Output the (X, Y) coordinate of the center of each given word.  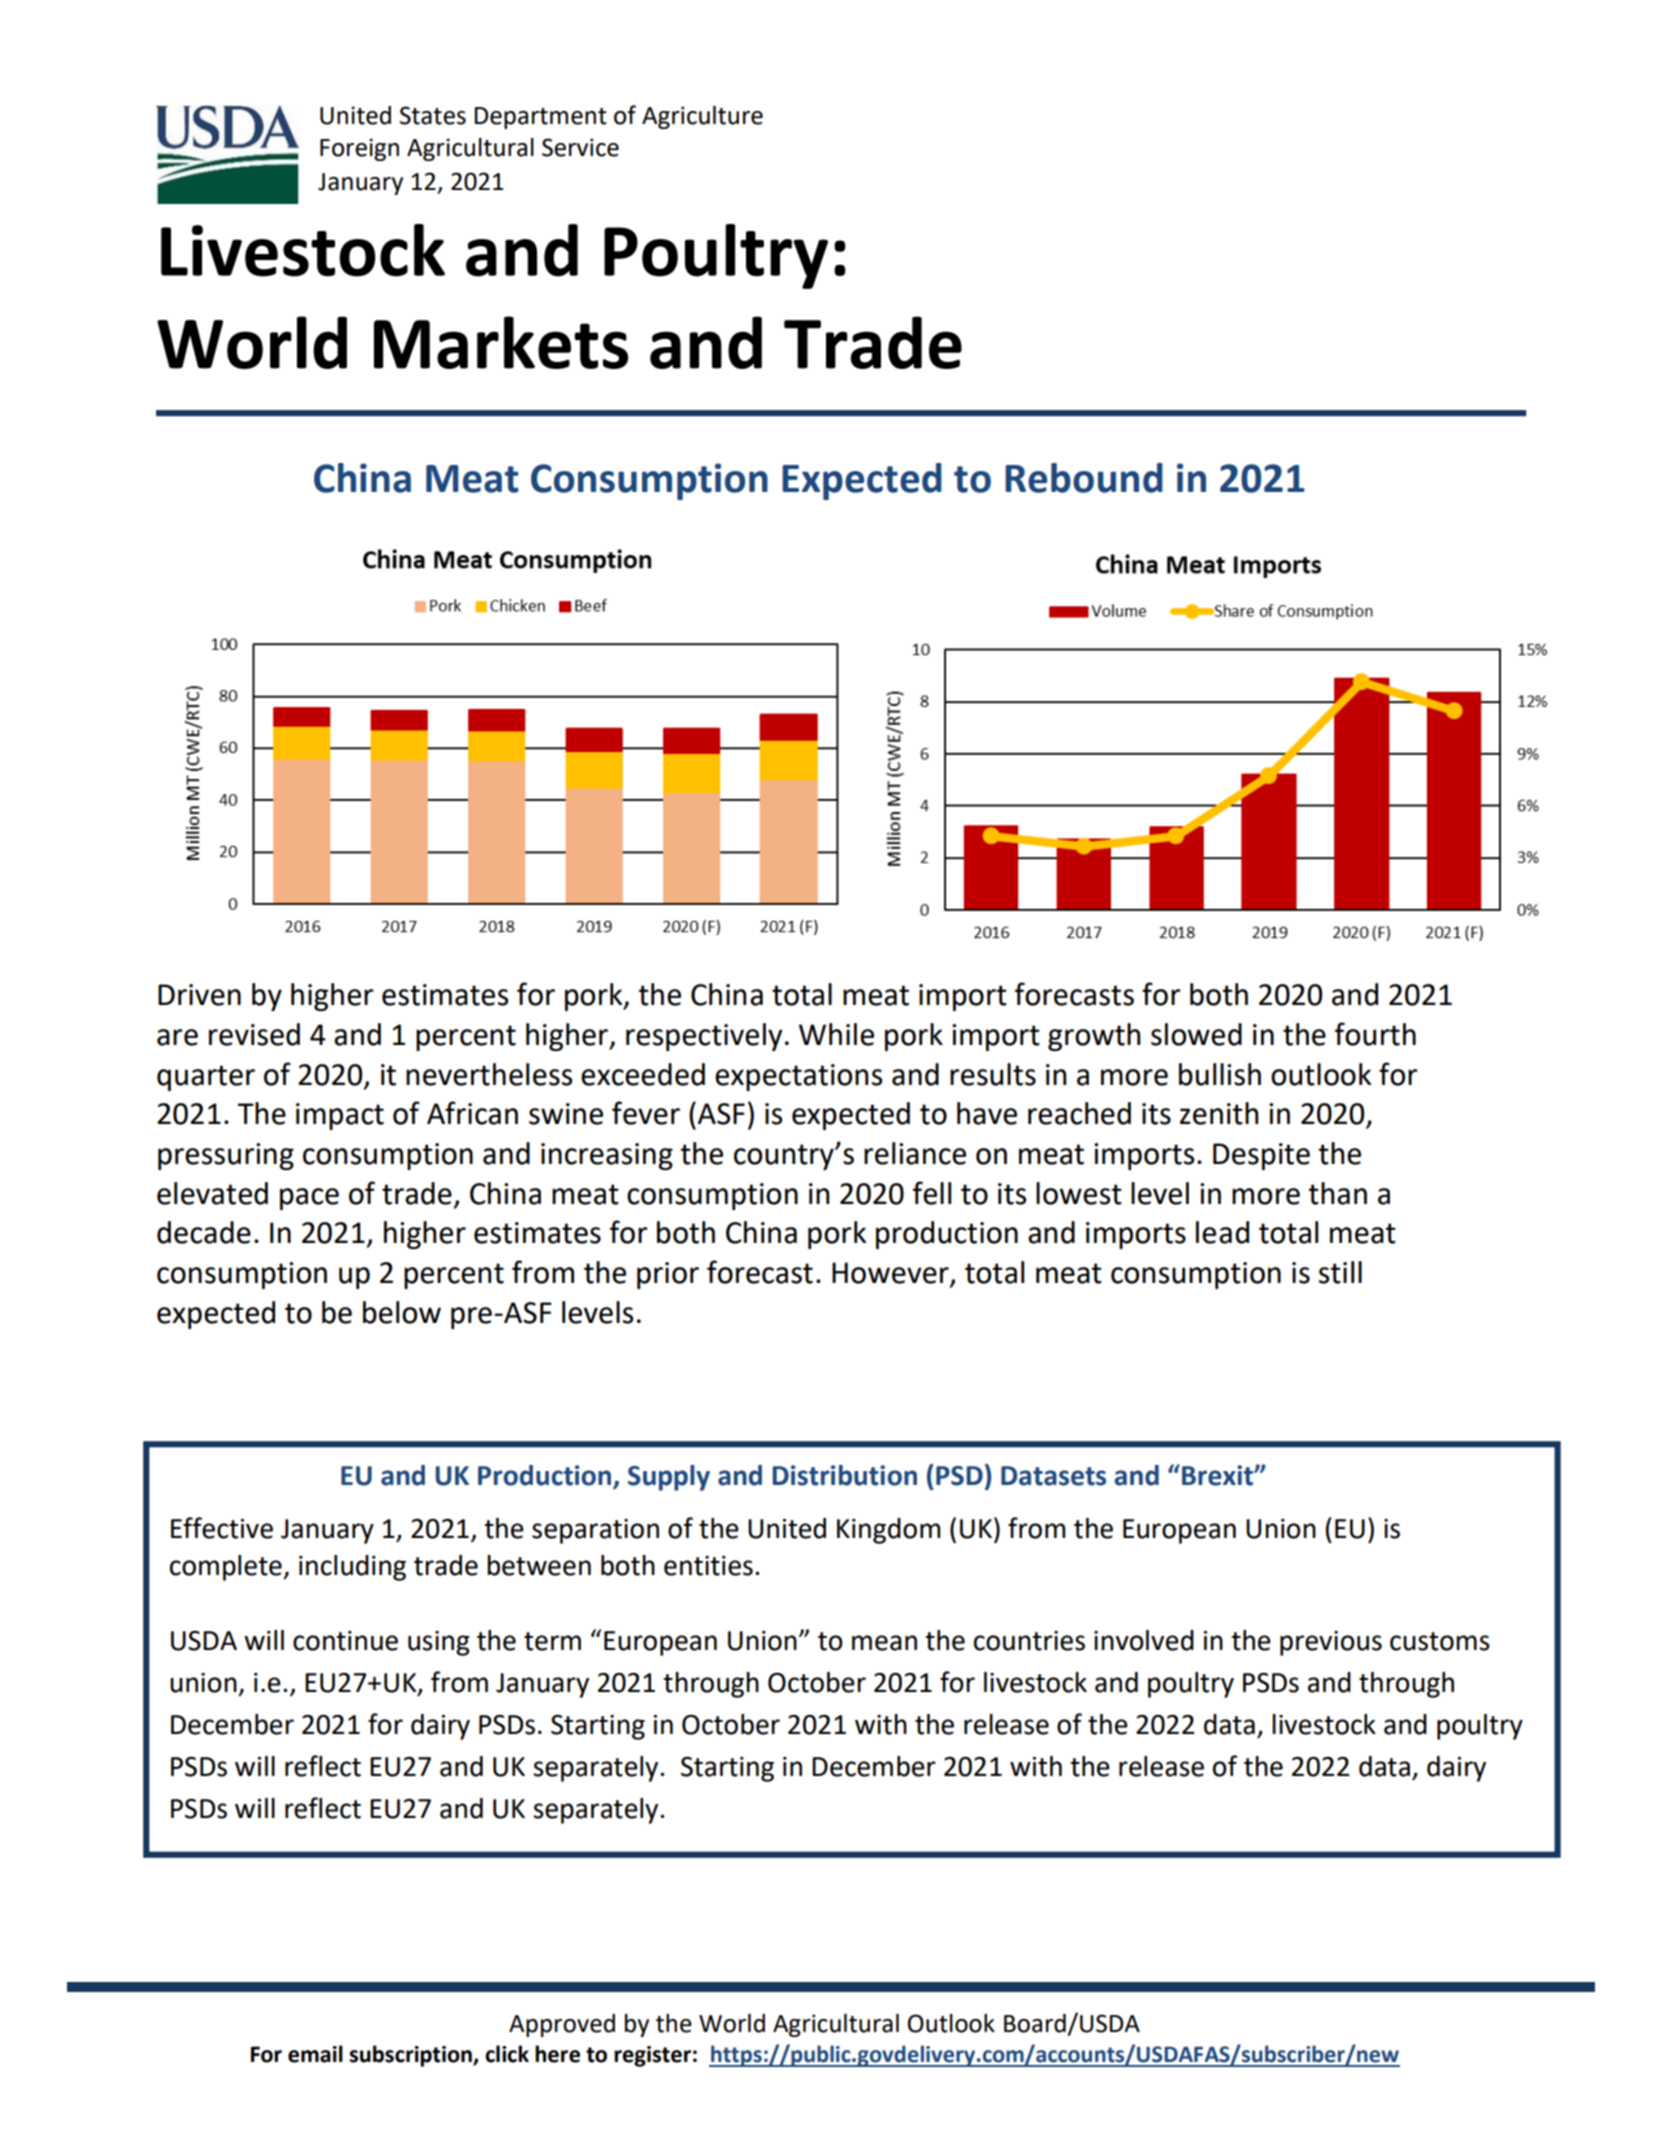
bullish (1220, 1074)
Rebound (1084, 478)
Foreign (359, 149)
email (315, 2054)
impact (340, 1116)
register (652, 2056)
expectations (798, 1077)
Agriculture (702, 117)
